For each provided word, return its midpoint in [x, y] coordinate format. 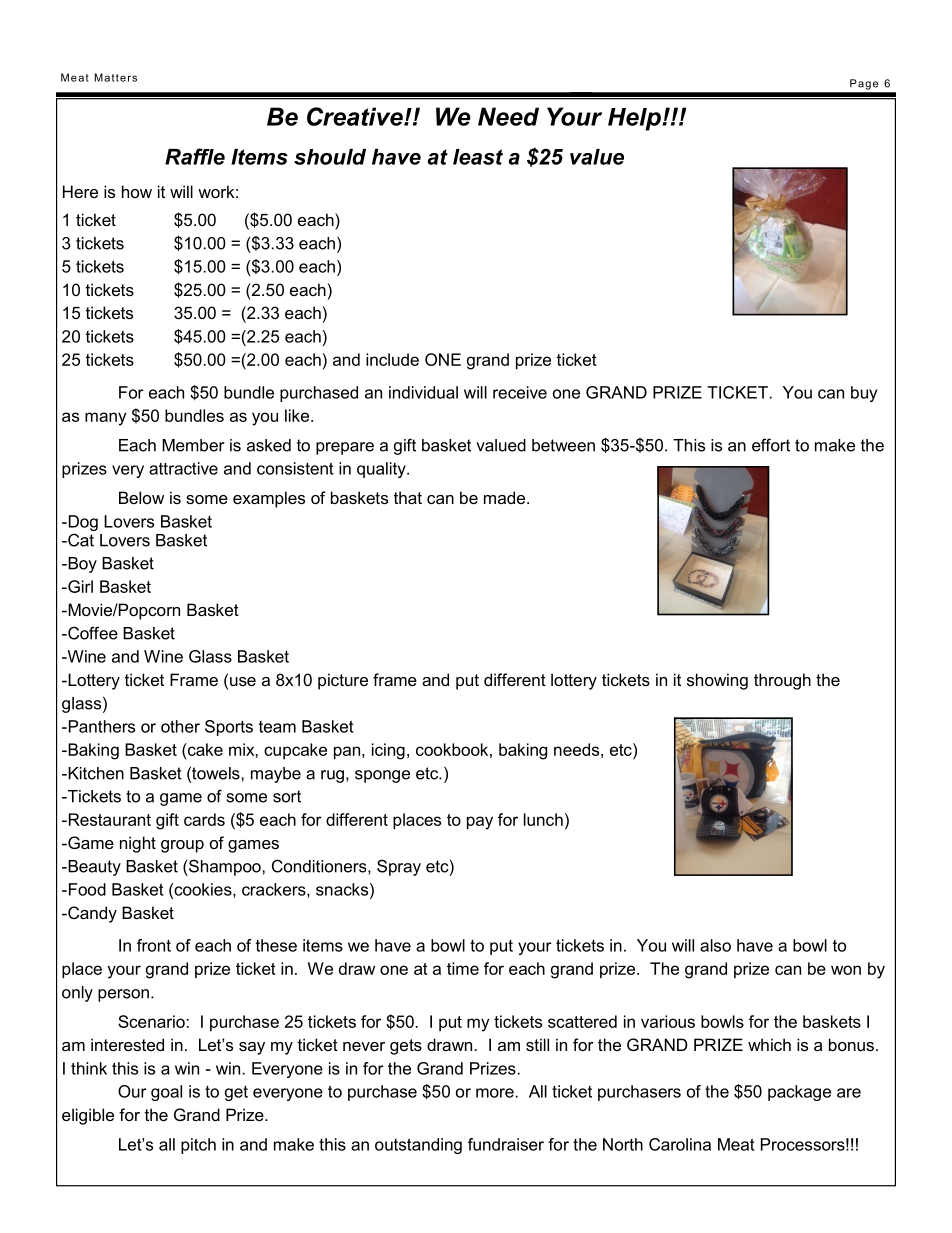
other [180, 726]
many [106, 419]
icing [388, 751]
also [715, 945]
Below [141, 497]
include [392, 359]
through [782, 681]
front [154, 945]
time [463, 968]
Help [635, 119]
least [478, 157]
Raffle [195, 156]
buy [864, 394]
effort [771, 445]
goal [166, 1093]
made [506, 497]
